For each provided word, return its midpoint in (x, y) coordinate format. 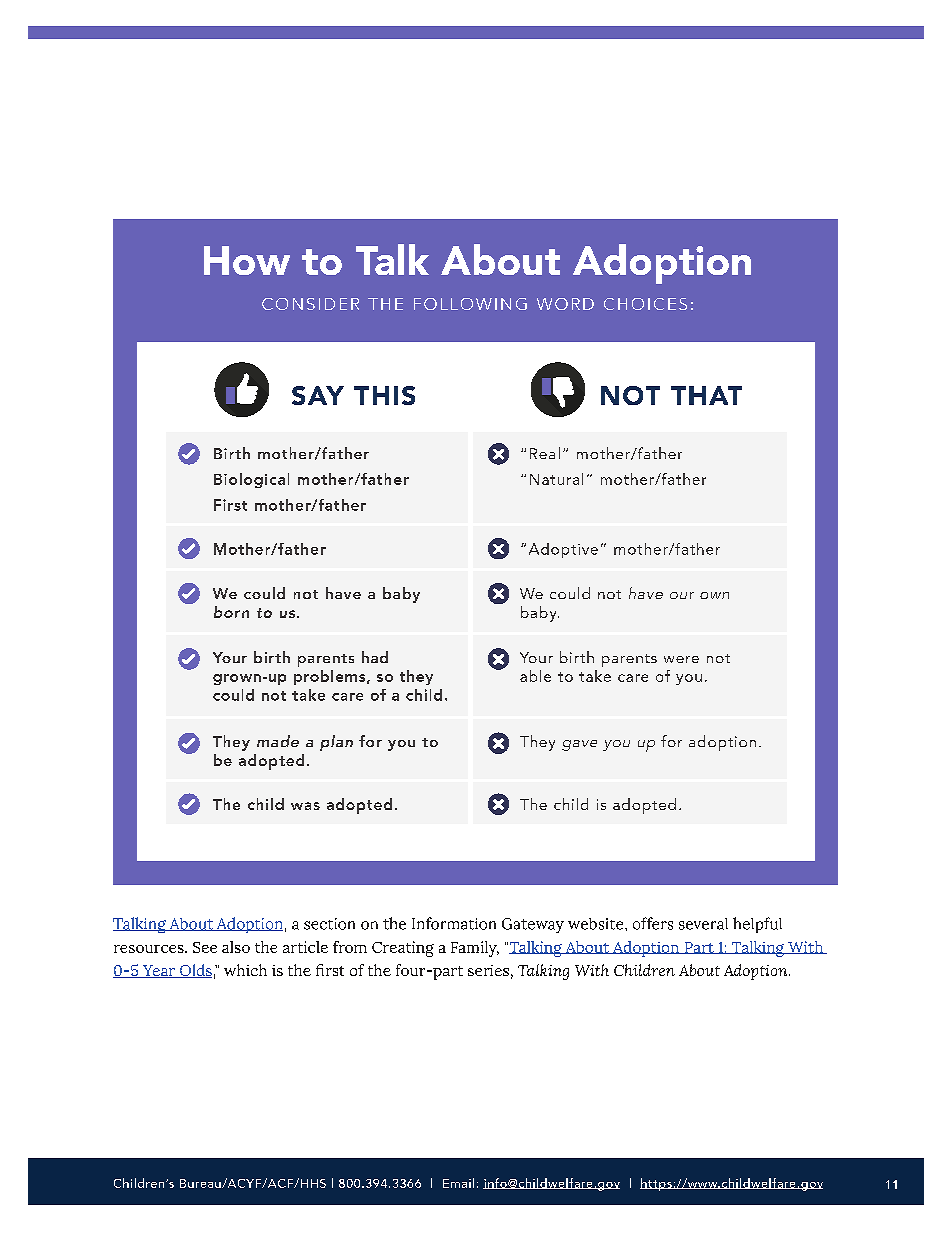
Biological (251, 480)
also (236, 947)
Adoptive (563, 550)
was (305, 806)
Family (475, 949)
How (247, 260)
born (231, 612)
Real (545, 453)
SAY (318, 395)
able (535, 676)
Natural (556, 479)
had (375, 657)
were (681, 659)
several (703, 924)
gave (579, 745)
